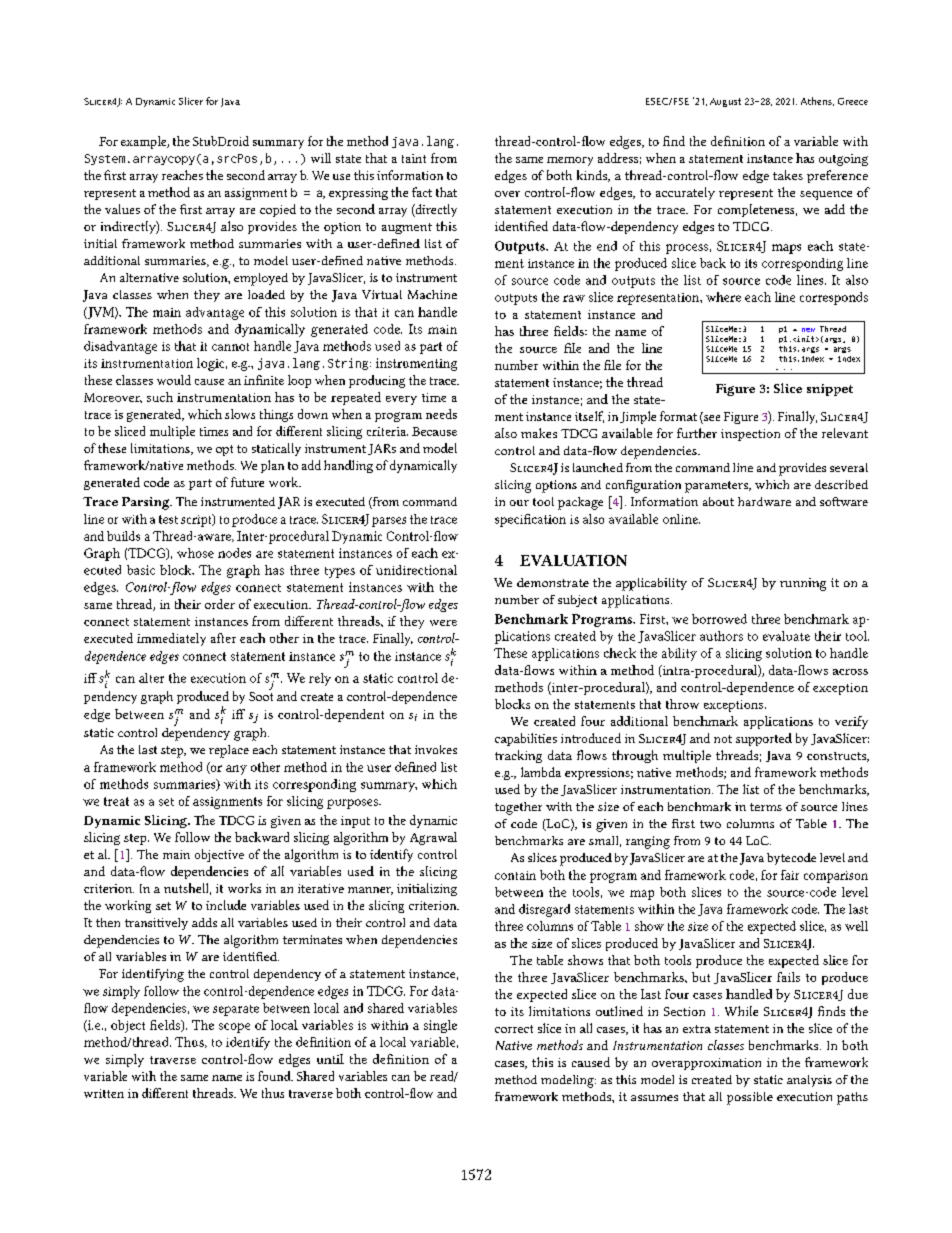  Describe the element at coordinates (220, 604) in the page. I see `order` at that location.
